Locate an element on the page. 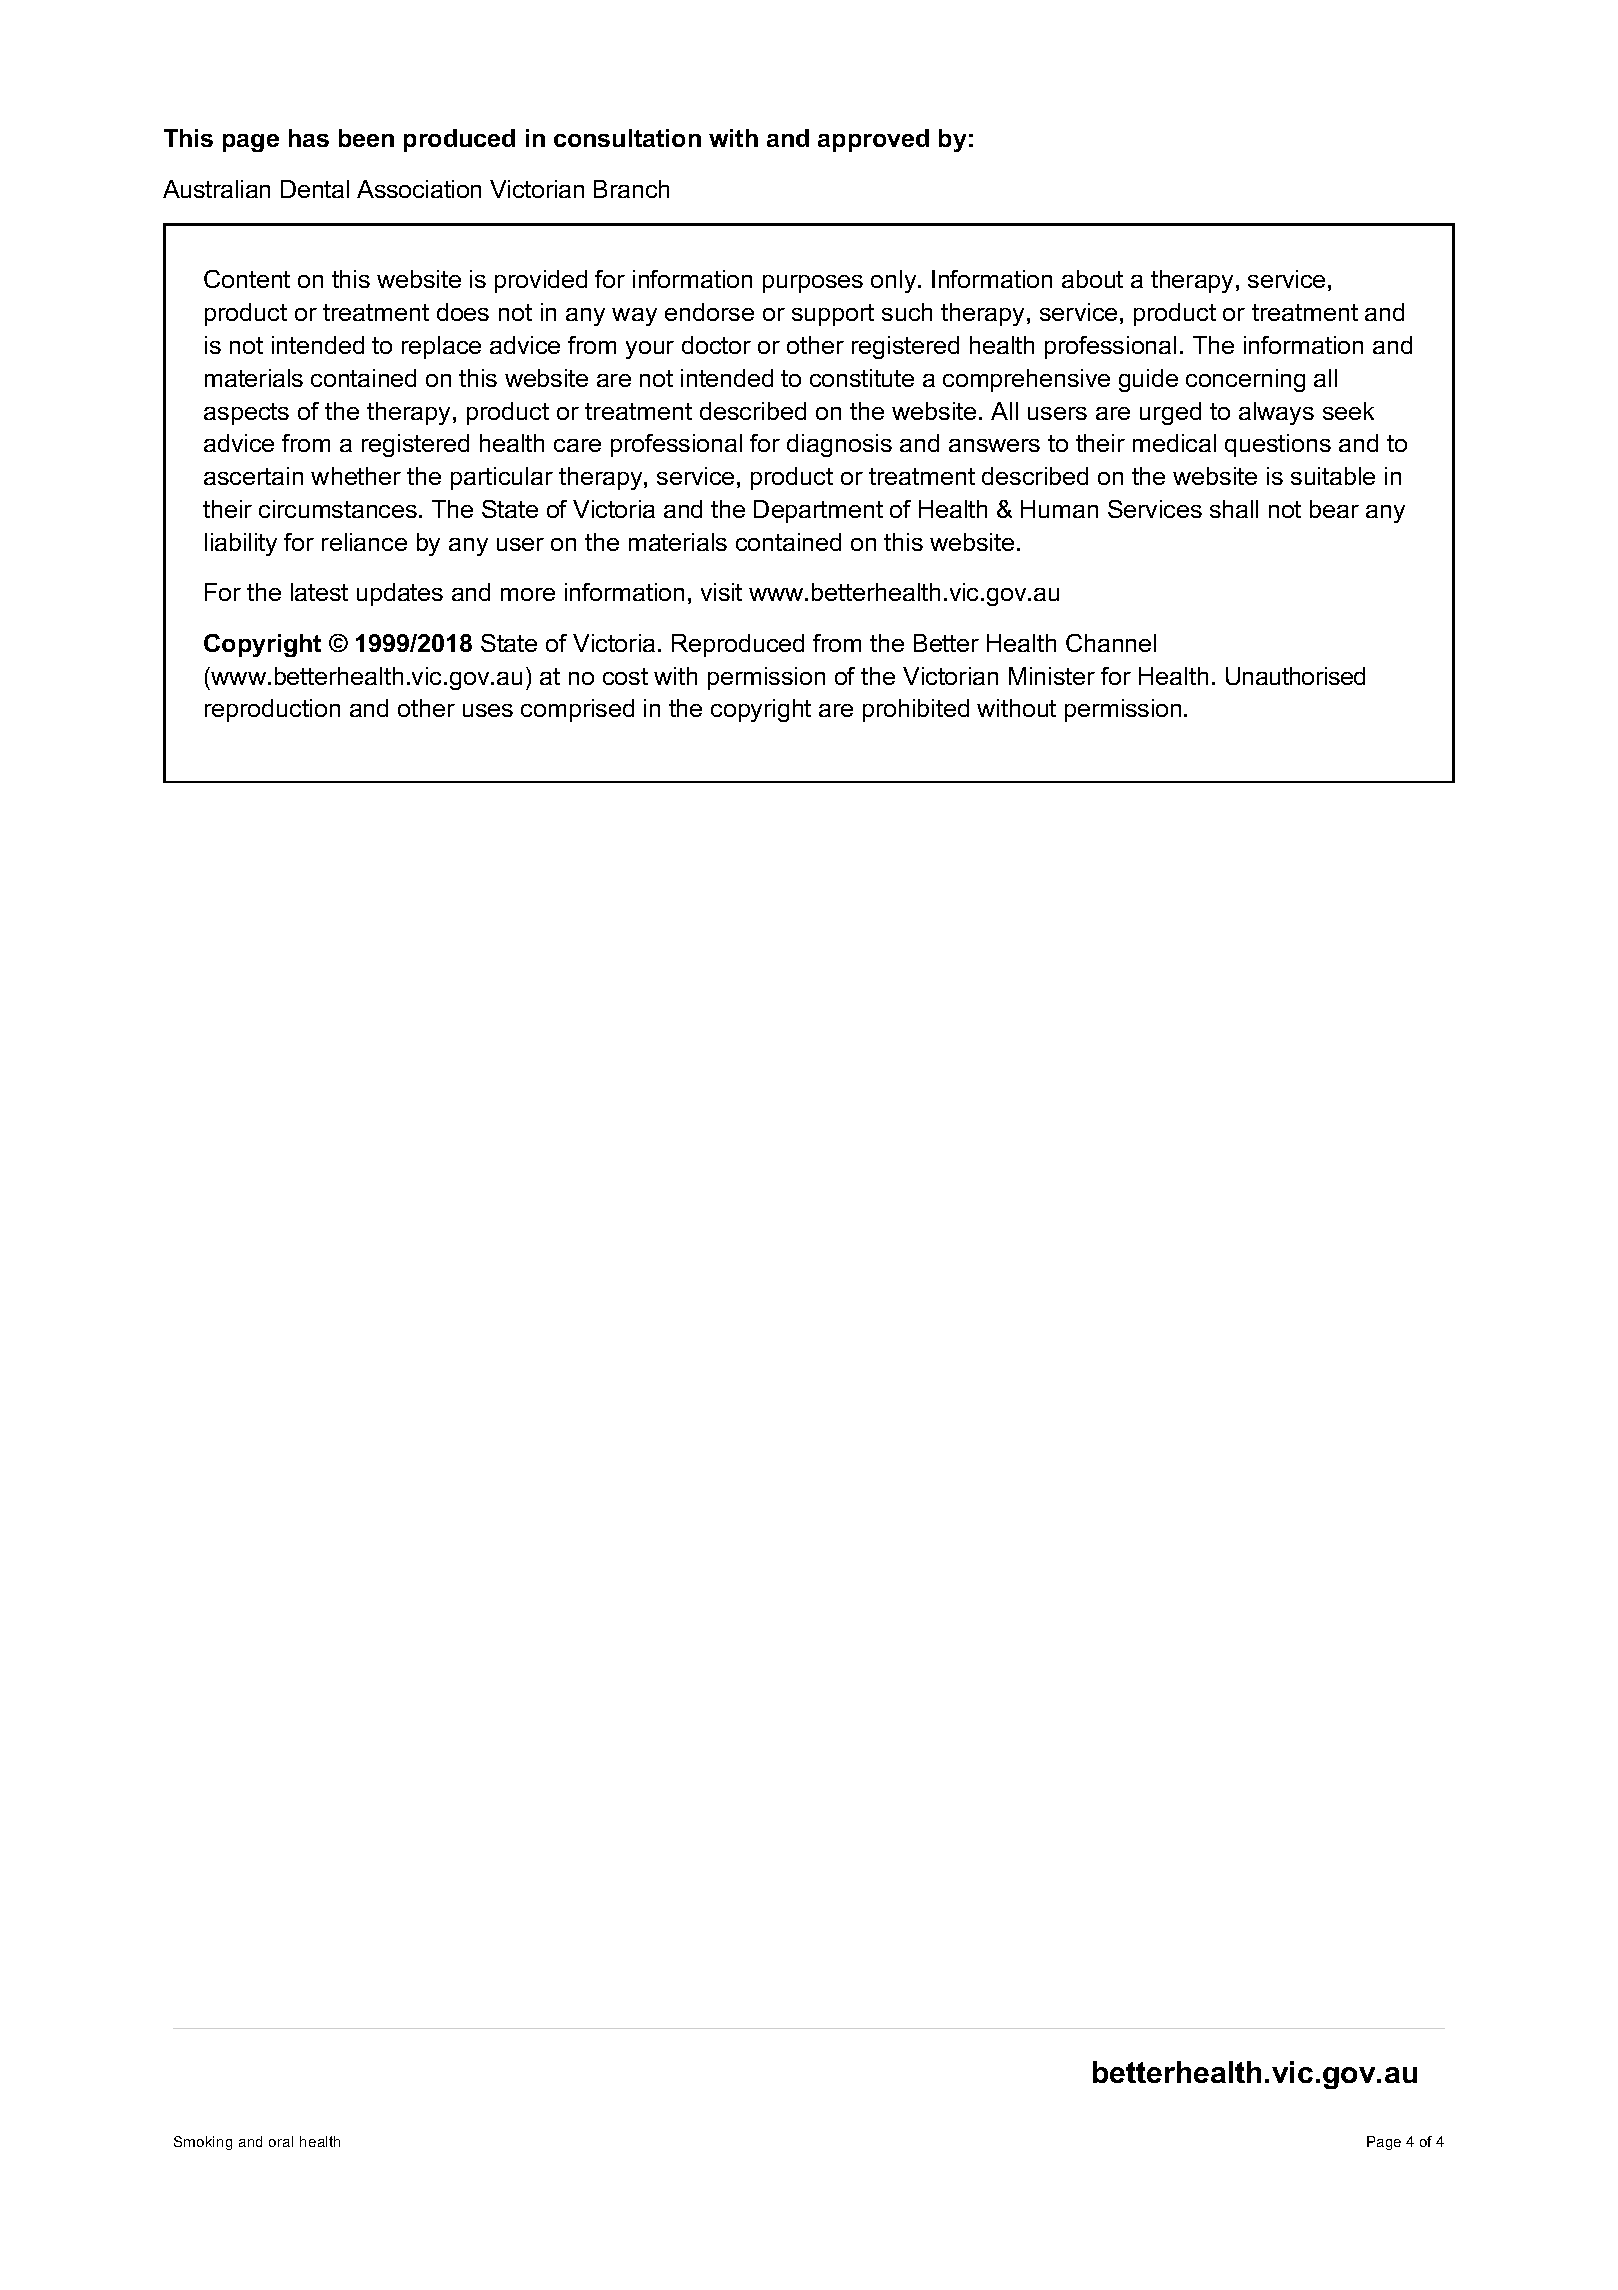 This document has width=1618, height=2290. uses is located at coordinates (488, 710).
